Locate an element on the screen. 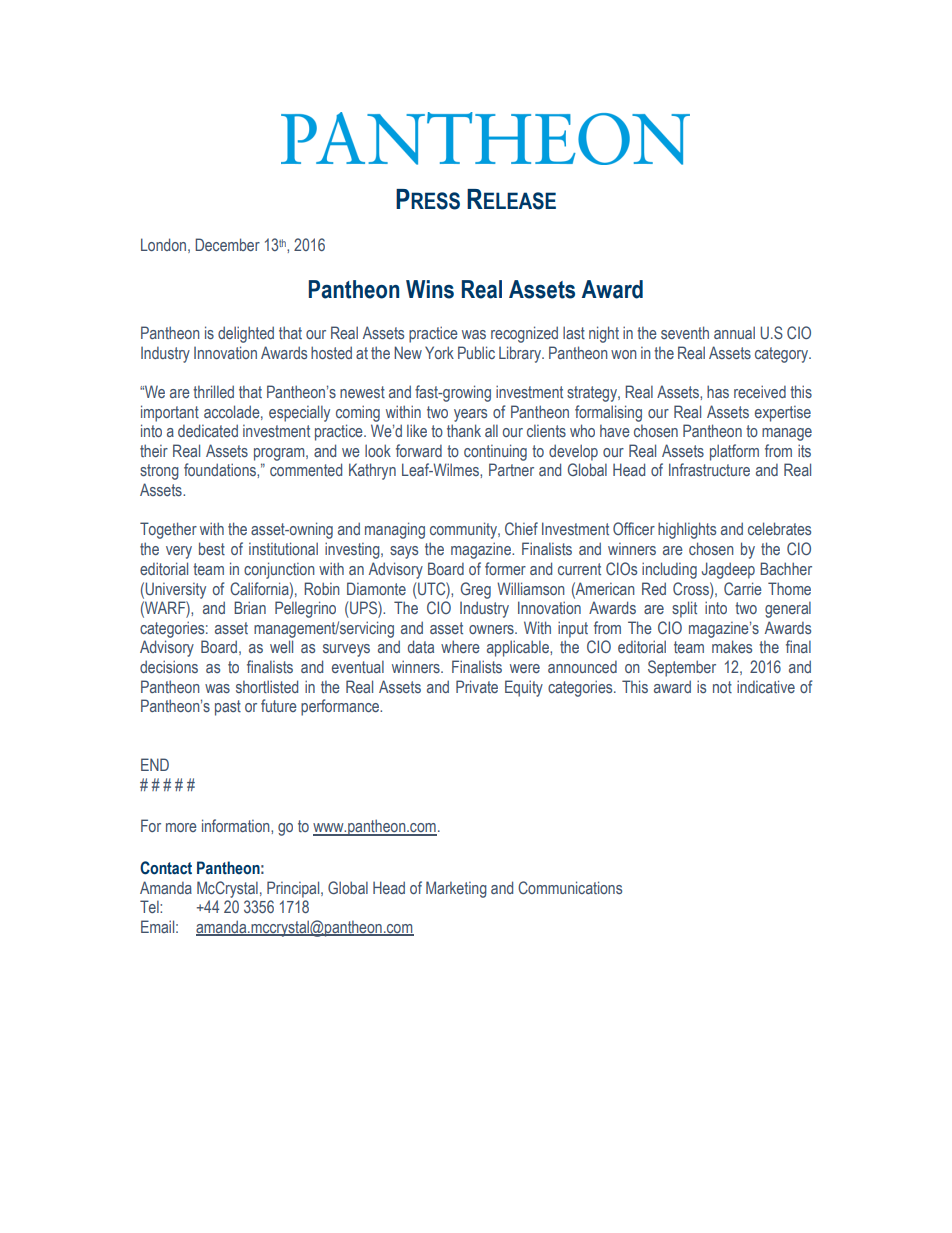  Wins is located at coordinates (430, 289).
